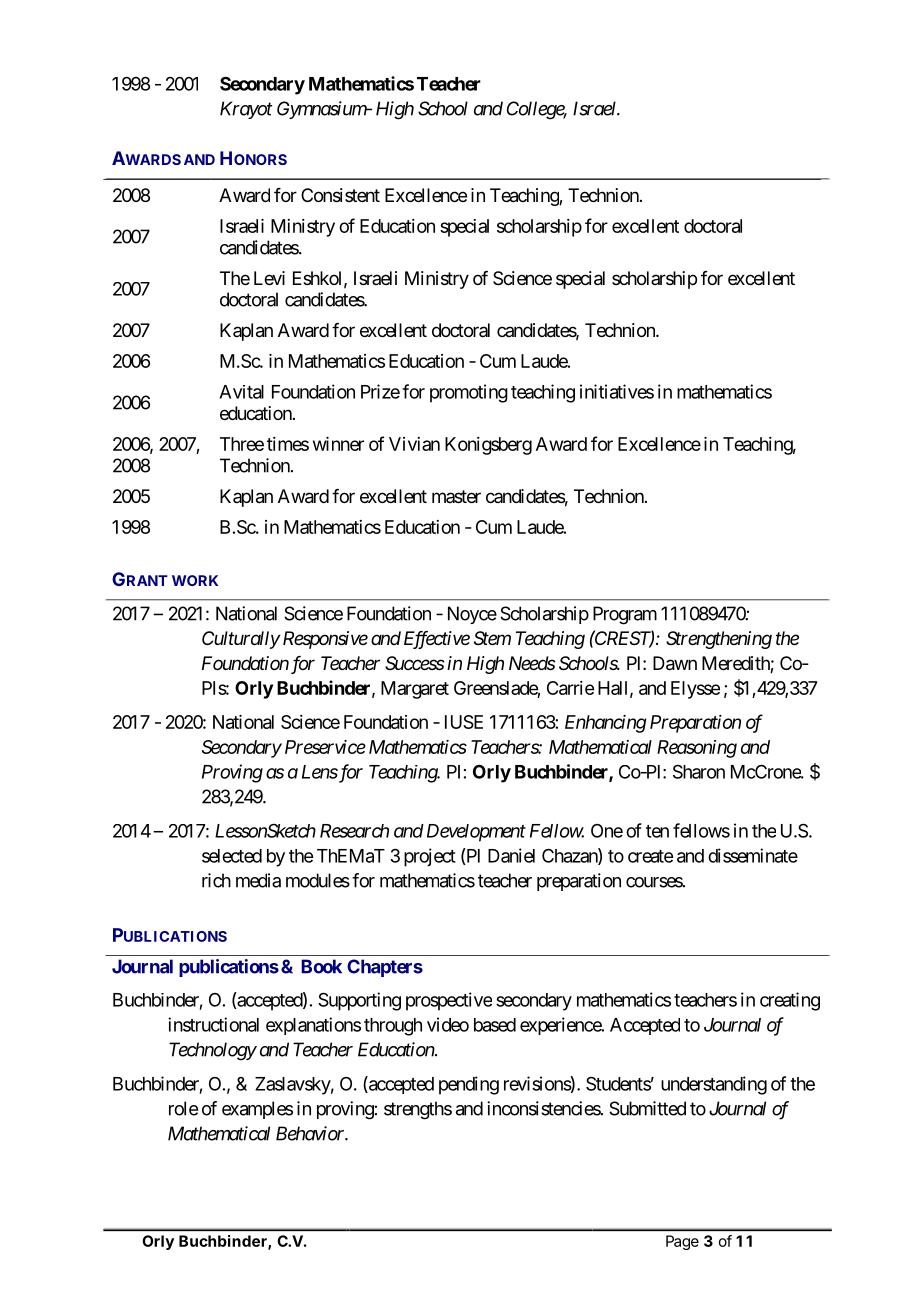 The image size is (924, 1307). Describe the element at coordinates (183, 1108) in the screenshot. I see `role` at that location.
